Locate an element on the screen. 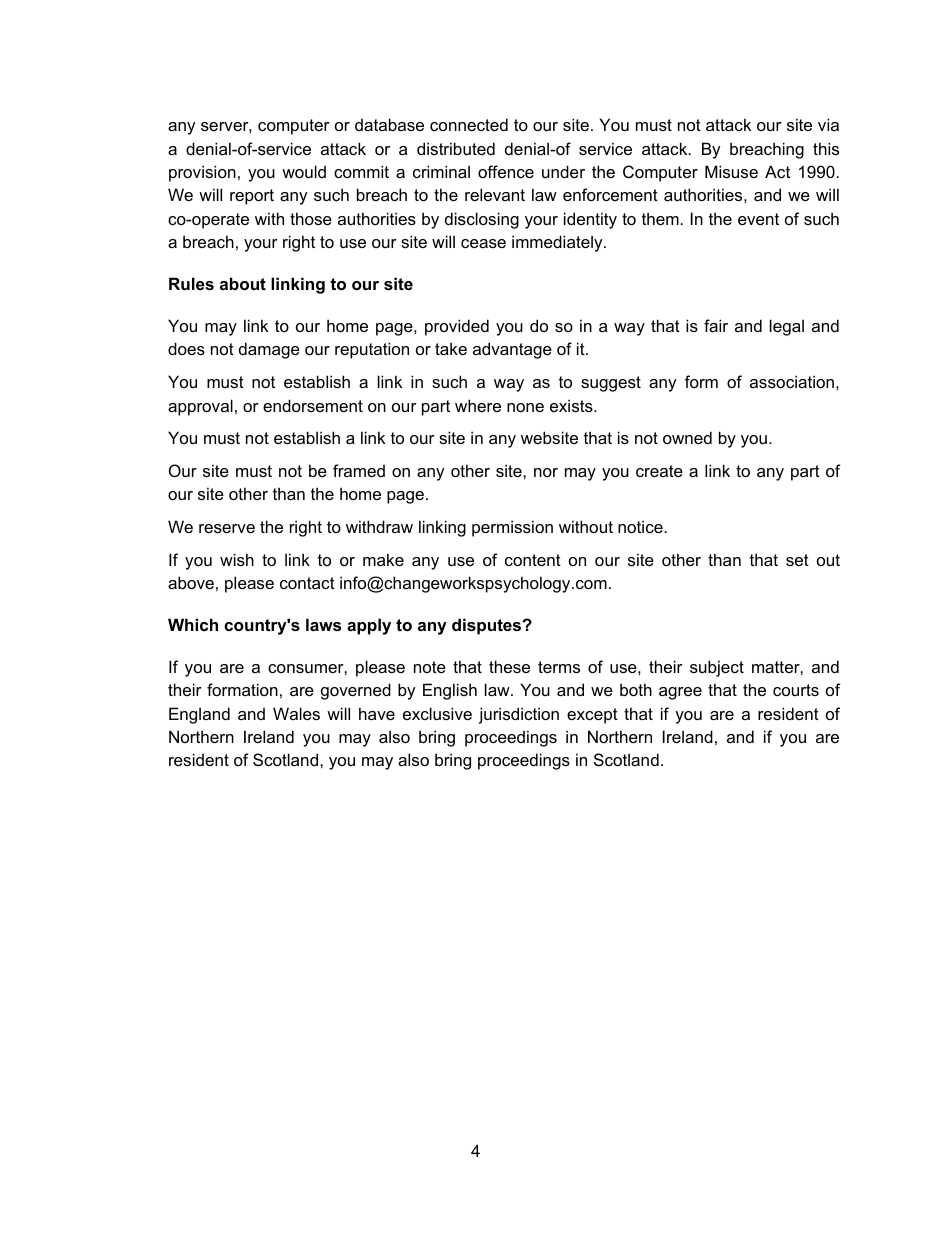 The image size is (952, 1233). distributed is located at coordinates (456, 148).
